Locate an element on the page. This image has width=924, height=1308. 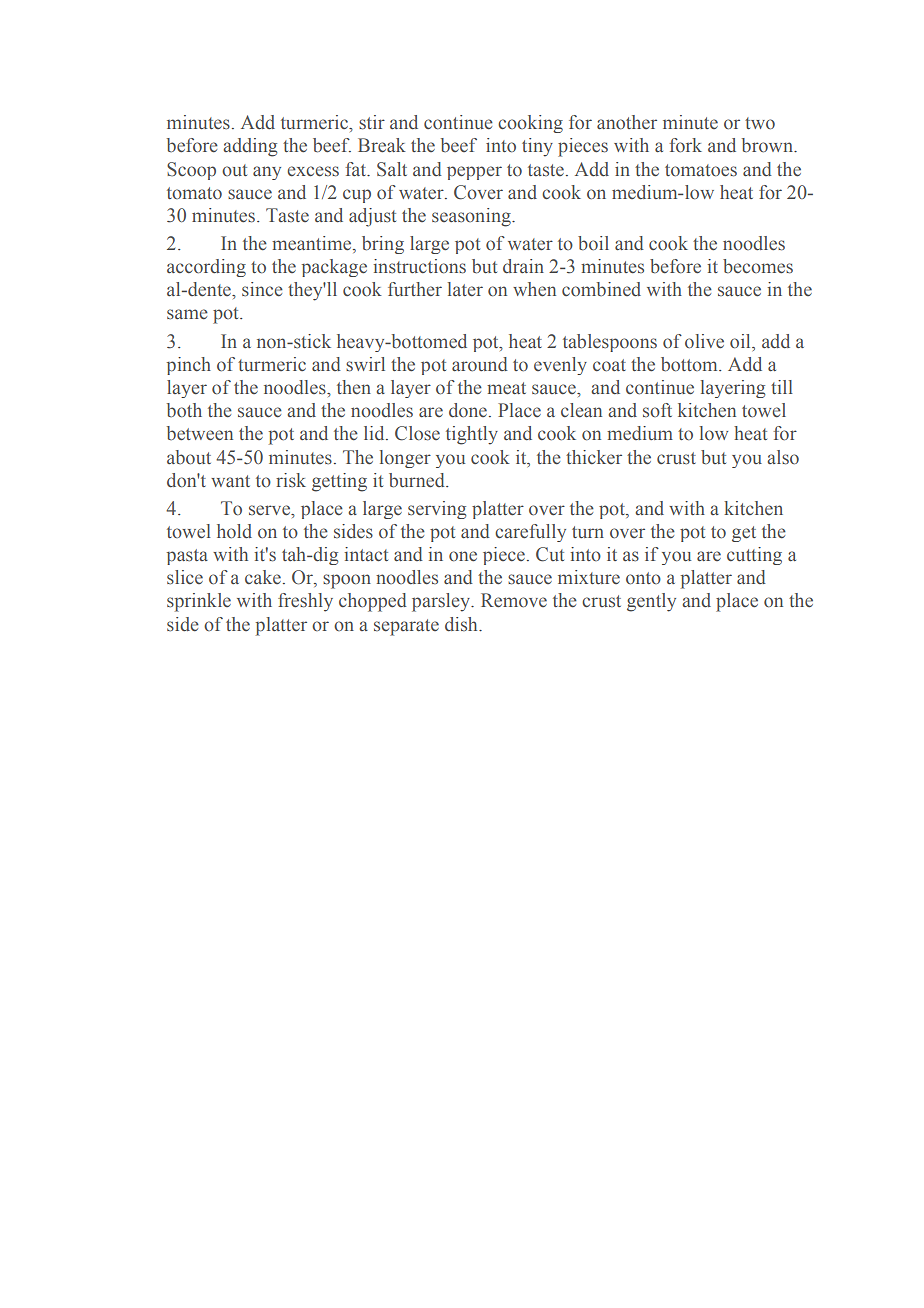
around is located at coordinates (480, 364).
